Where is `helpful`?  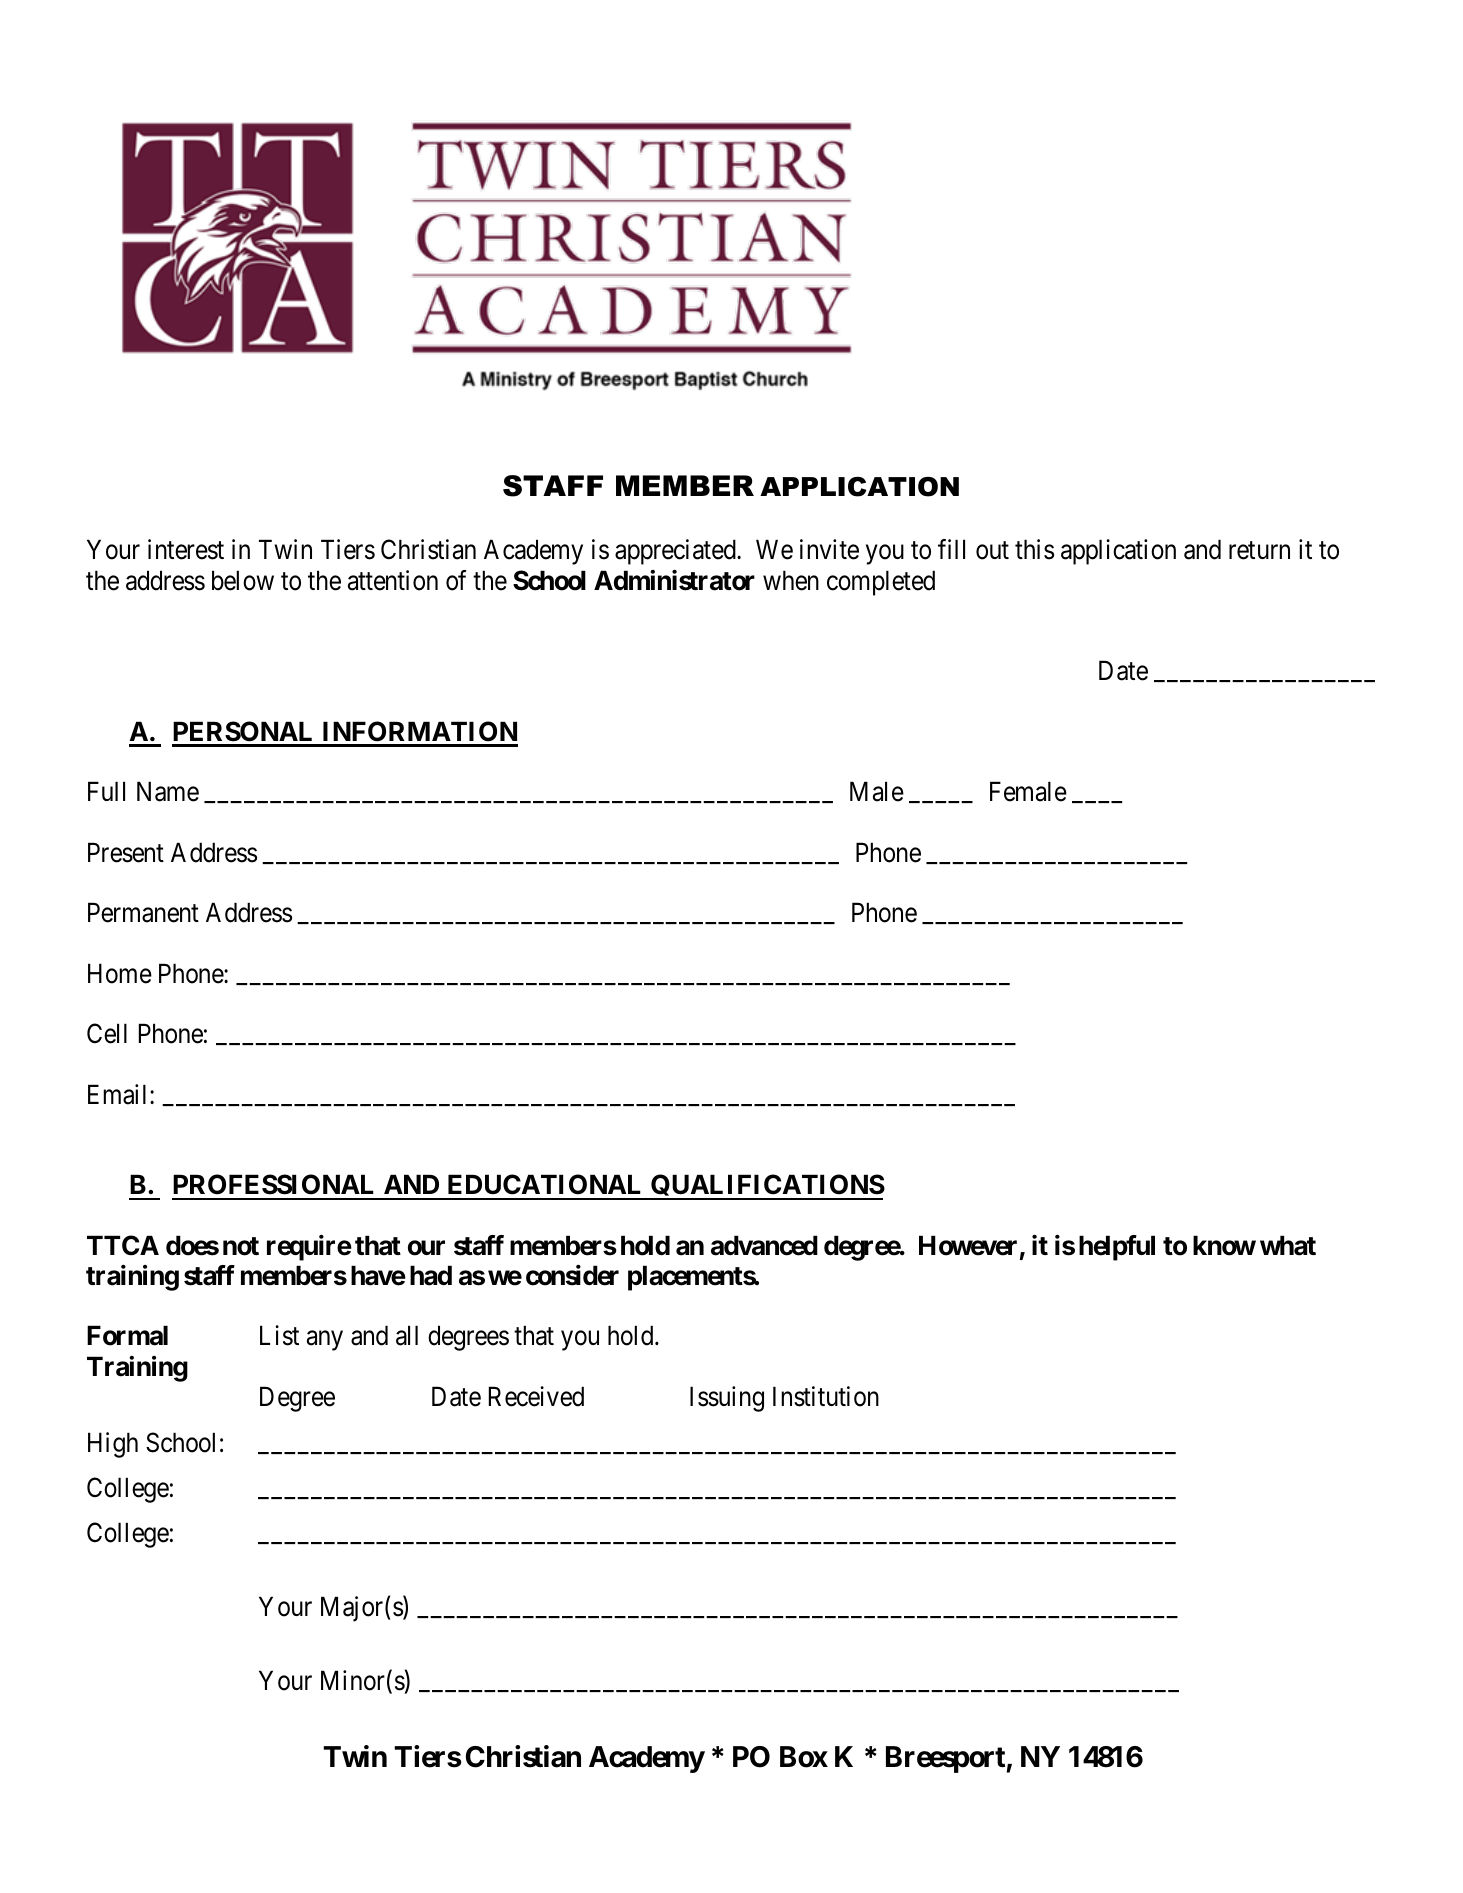 helpful is located at coordinates (1117, 1248).
